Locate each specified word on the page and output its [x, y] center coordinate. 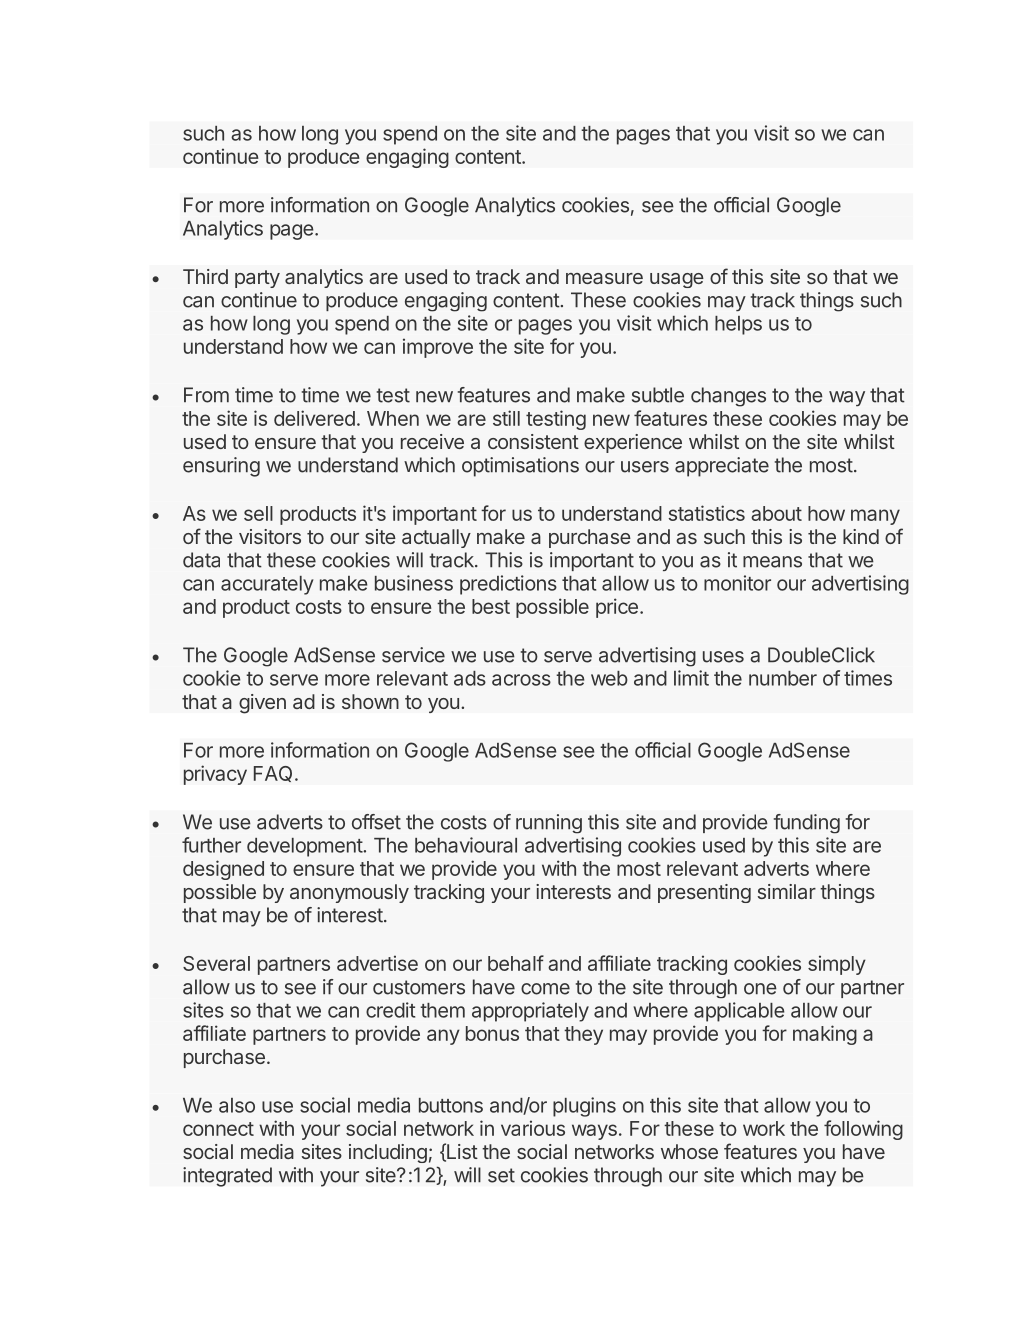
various [533, 1128]
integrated [227, 1177]
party [257, 279]
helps [738, 325]
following [863, 1130]
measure [604, 278]
